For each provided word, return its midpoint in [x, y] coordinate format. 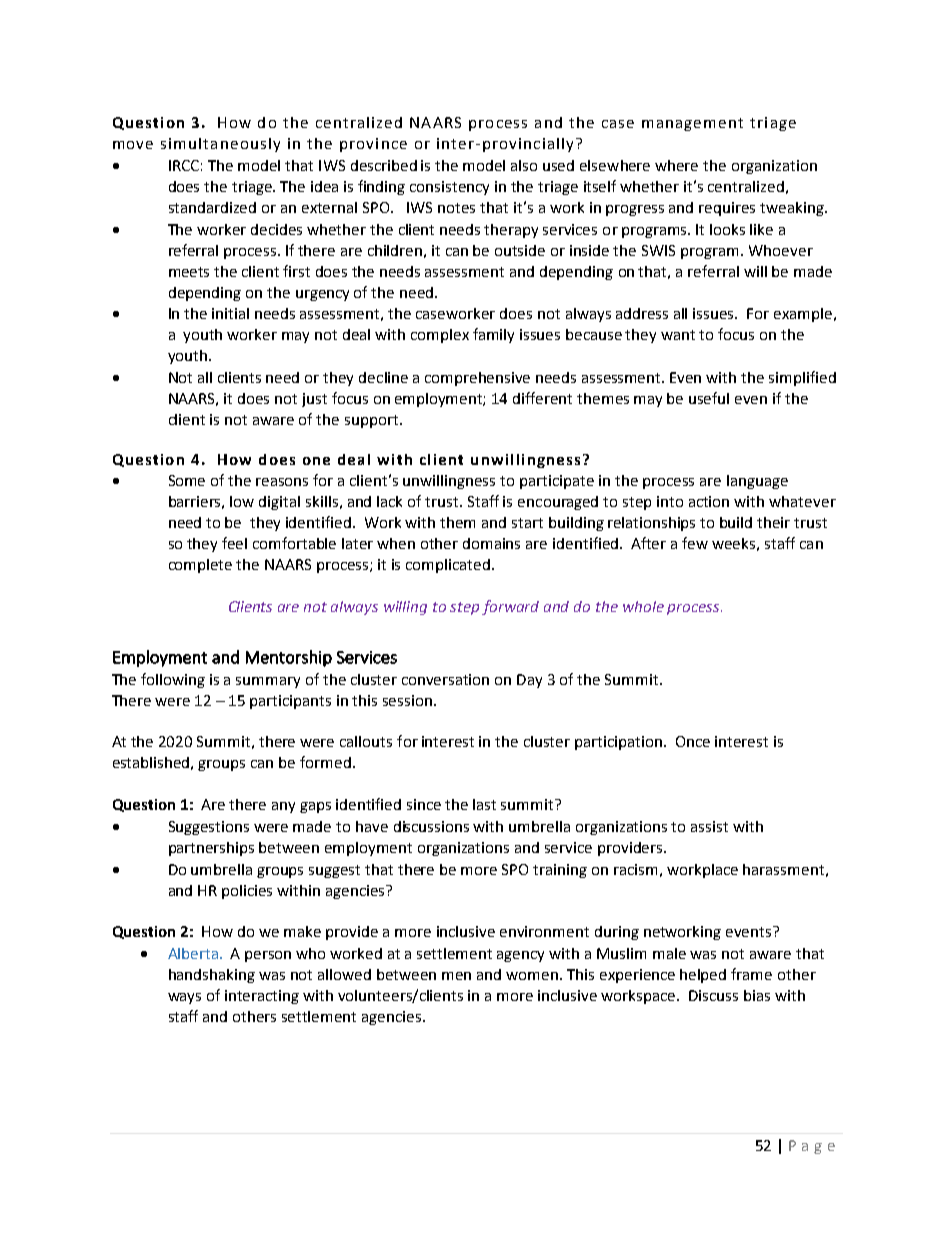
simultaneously [220, 145]
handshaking [212, 976]
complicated [449, 566]
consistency [449, 188]
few [695, 543]
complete [200, 566]
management [692, 124]
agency [520, 956]
